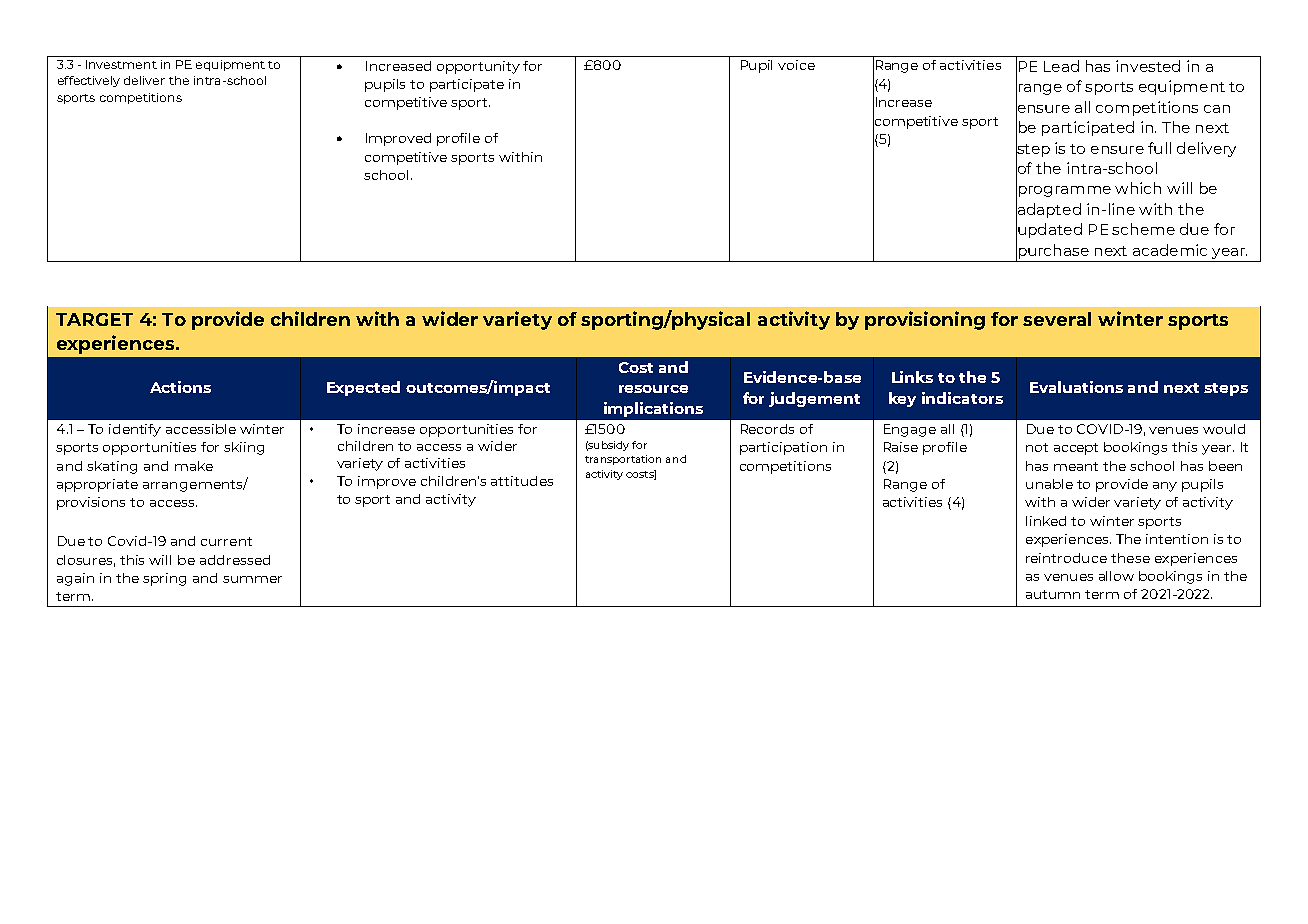 The height and width of the screenshot is (924, 1308). I want to click on allow, so click(1116, 576).
